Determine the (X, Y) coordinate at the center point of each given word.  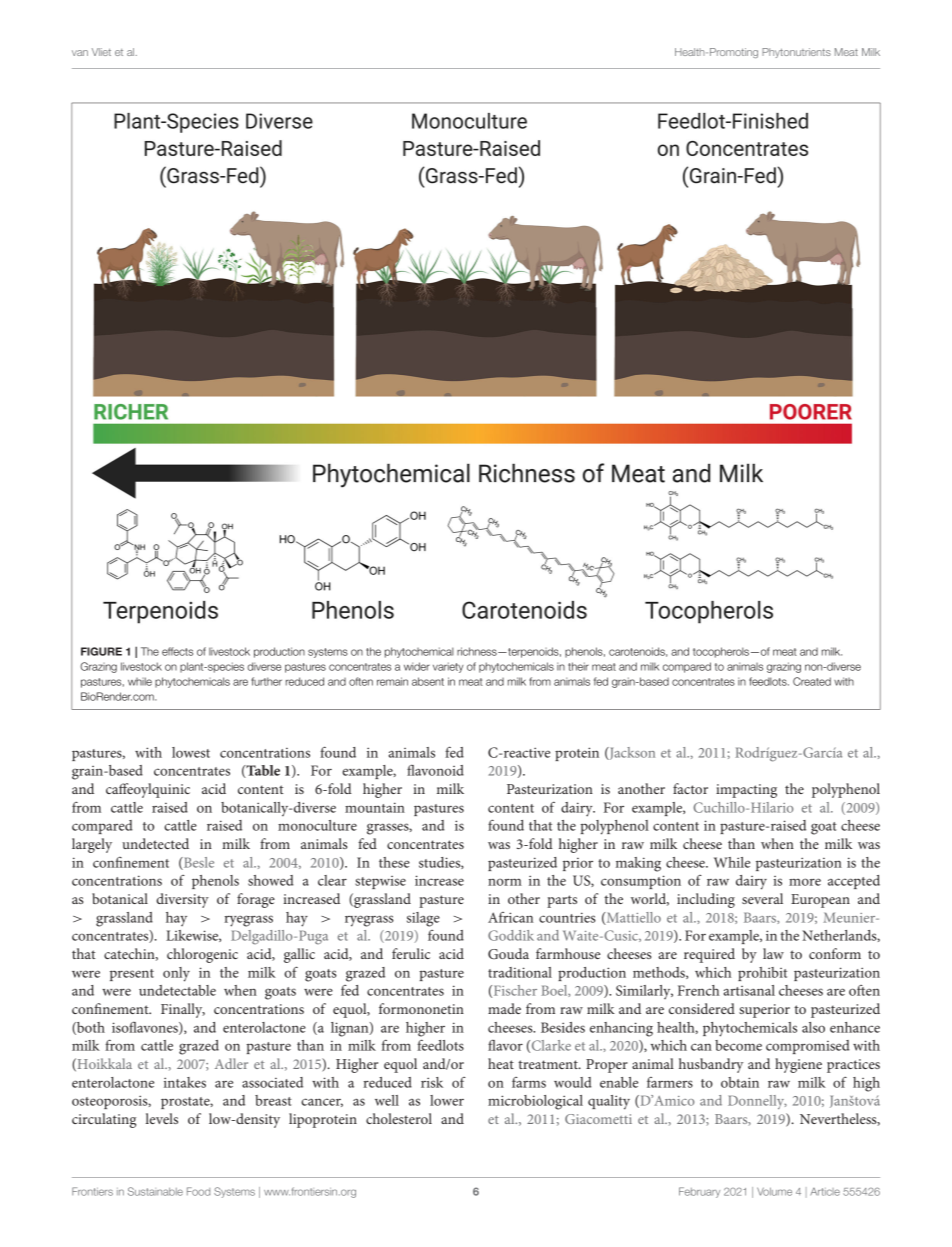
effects (177, 651)
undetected (155, 843)
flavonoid (435, 770)
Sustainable (155, 1191)
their (578, 666)
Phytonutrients (796, 53)
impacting (746, 791)
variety (448, 667)
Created (812, 681)
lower (447, 1100)
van (80, 53)
